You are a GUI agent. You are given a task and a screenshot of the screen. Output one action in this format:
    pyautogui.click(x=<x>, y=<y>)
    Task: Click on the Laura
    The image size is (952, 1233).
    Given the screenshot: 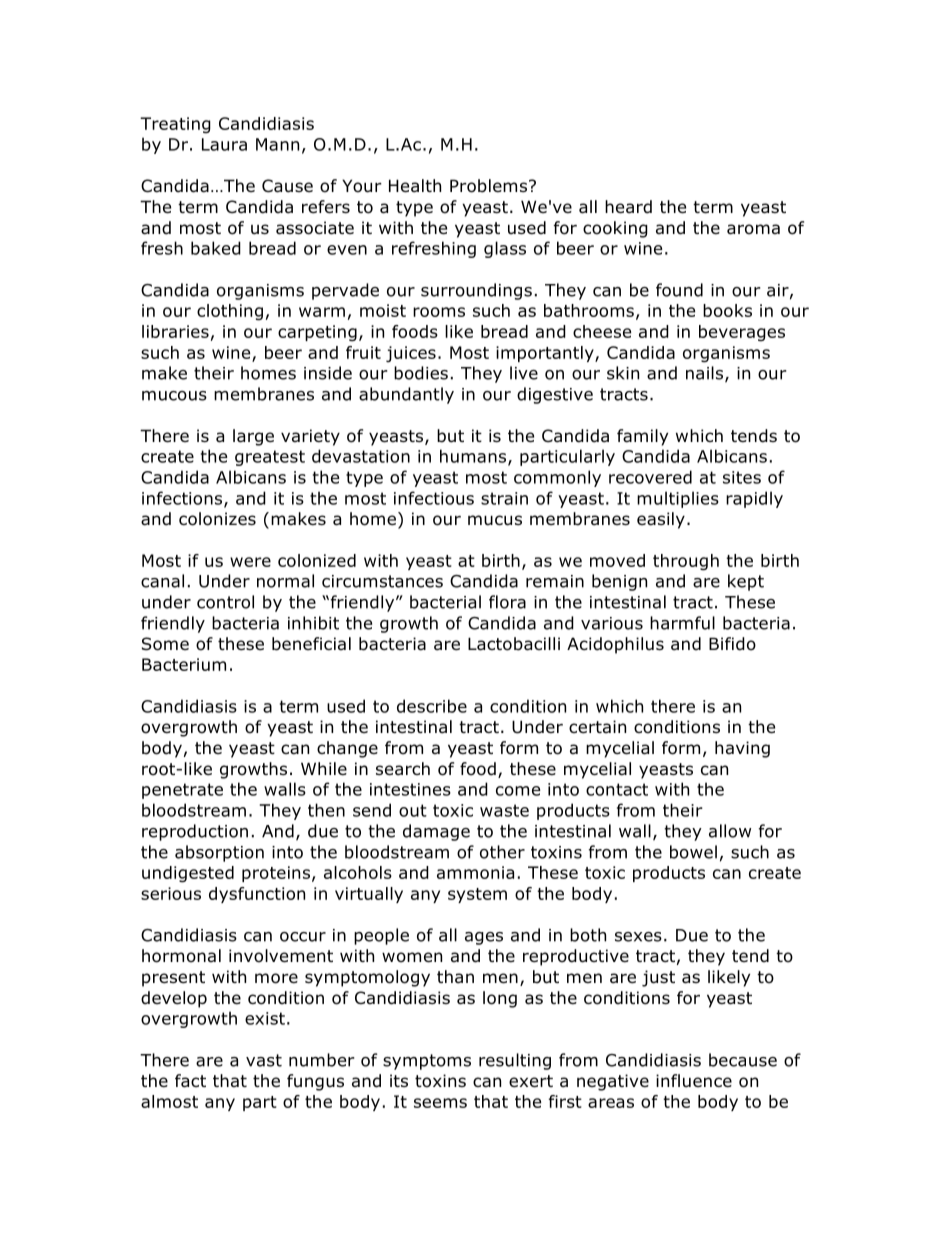 What is the action you would take?
    pyautogui.click(x=224, y=144)
